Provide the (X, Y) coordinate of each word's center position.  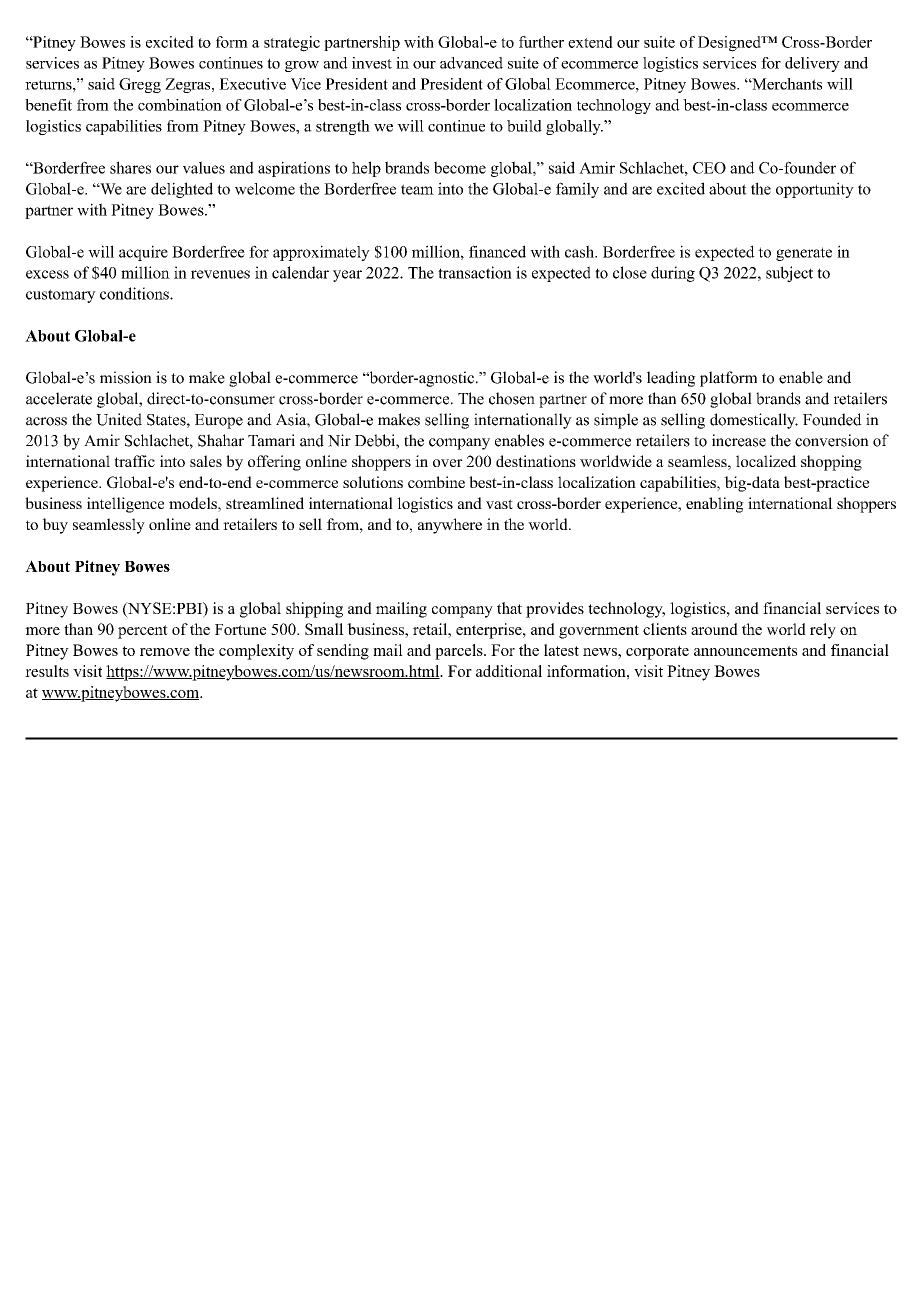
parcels (460, 652)
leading (671, 379)
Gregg (140, 85)
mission (126, 377)
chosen (512, 398)
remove (165, 652)
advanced (471, 63)
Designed (730, 44)
